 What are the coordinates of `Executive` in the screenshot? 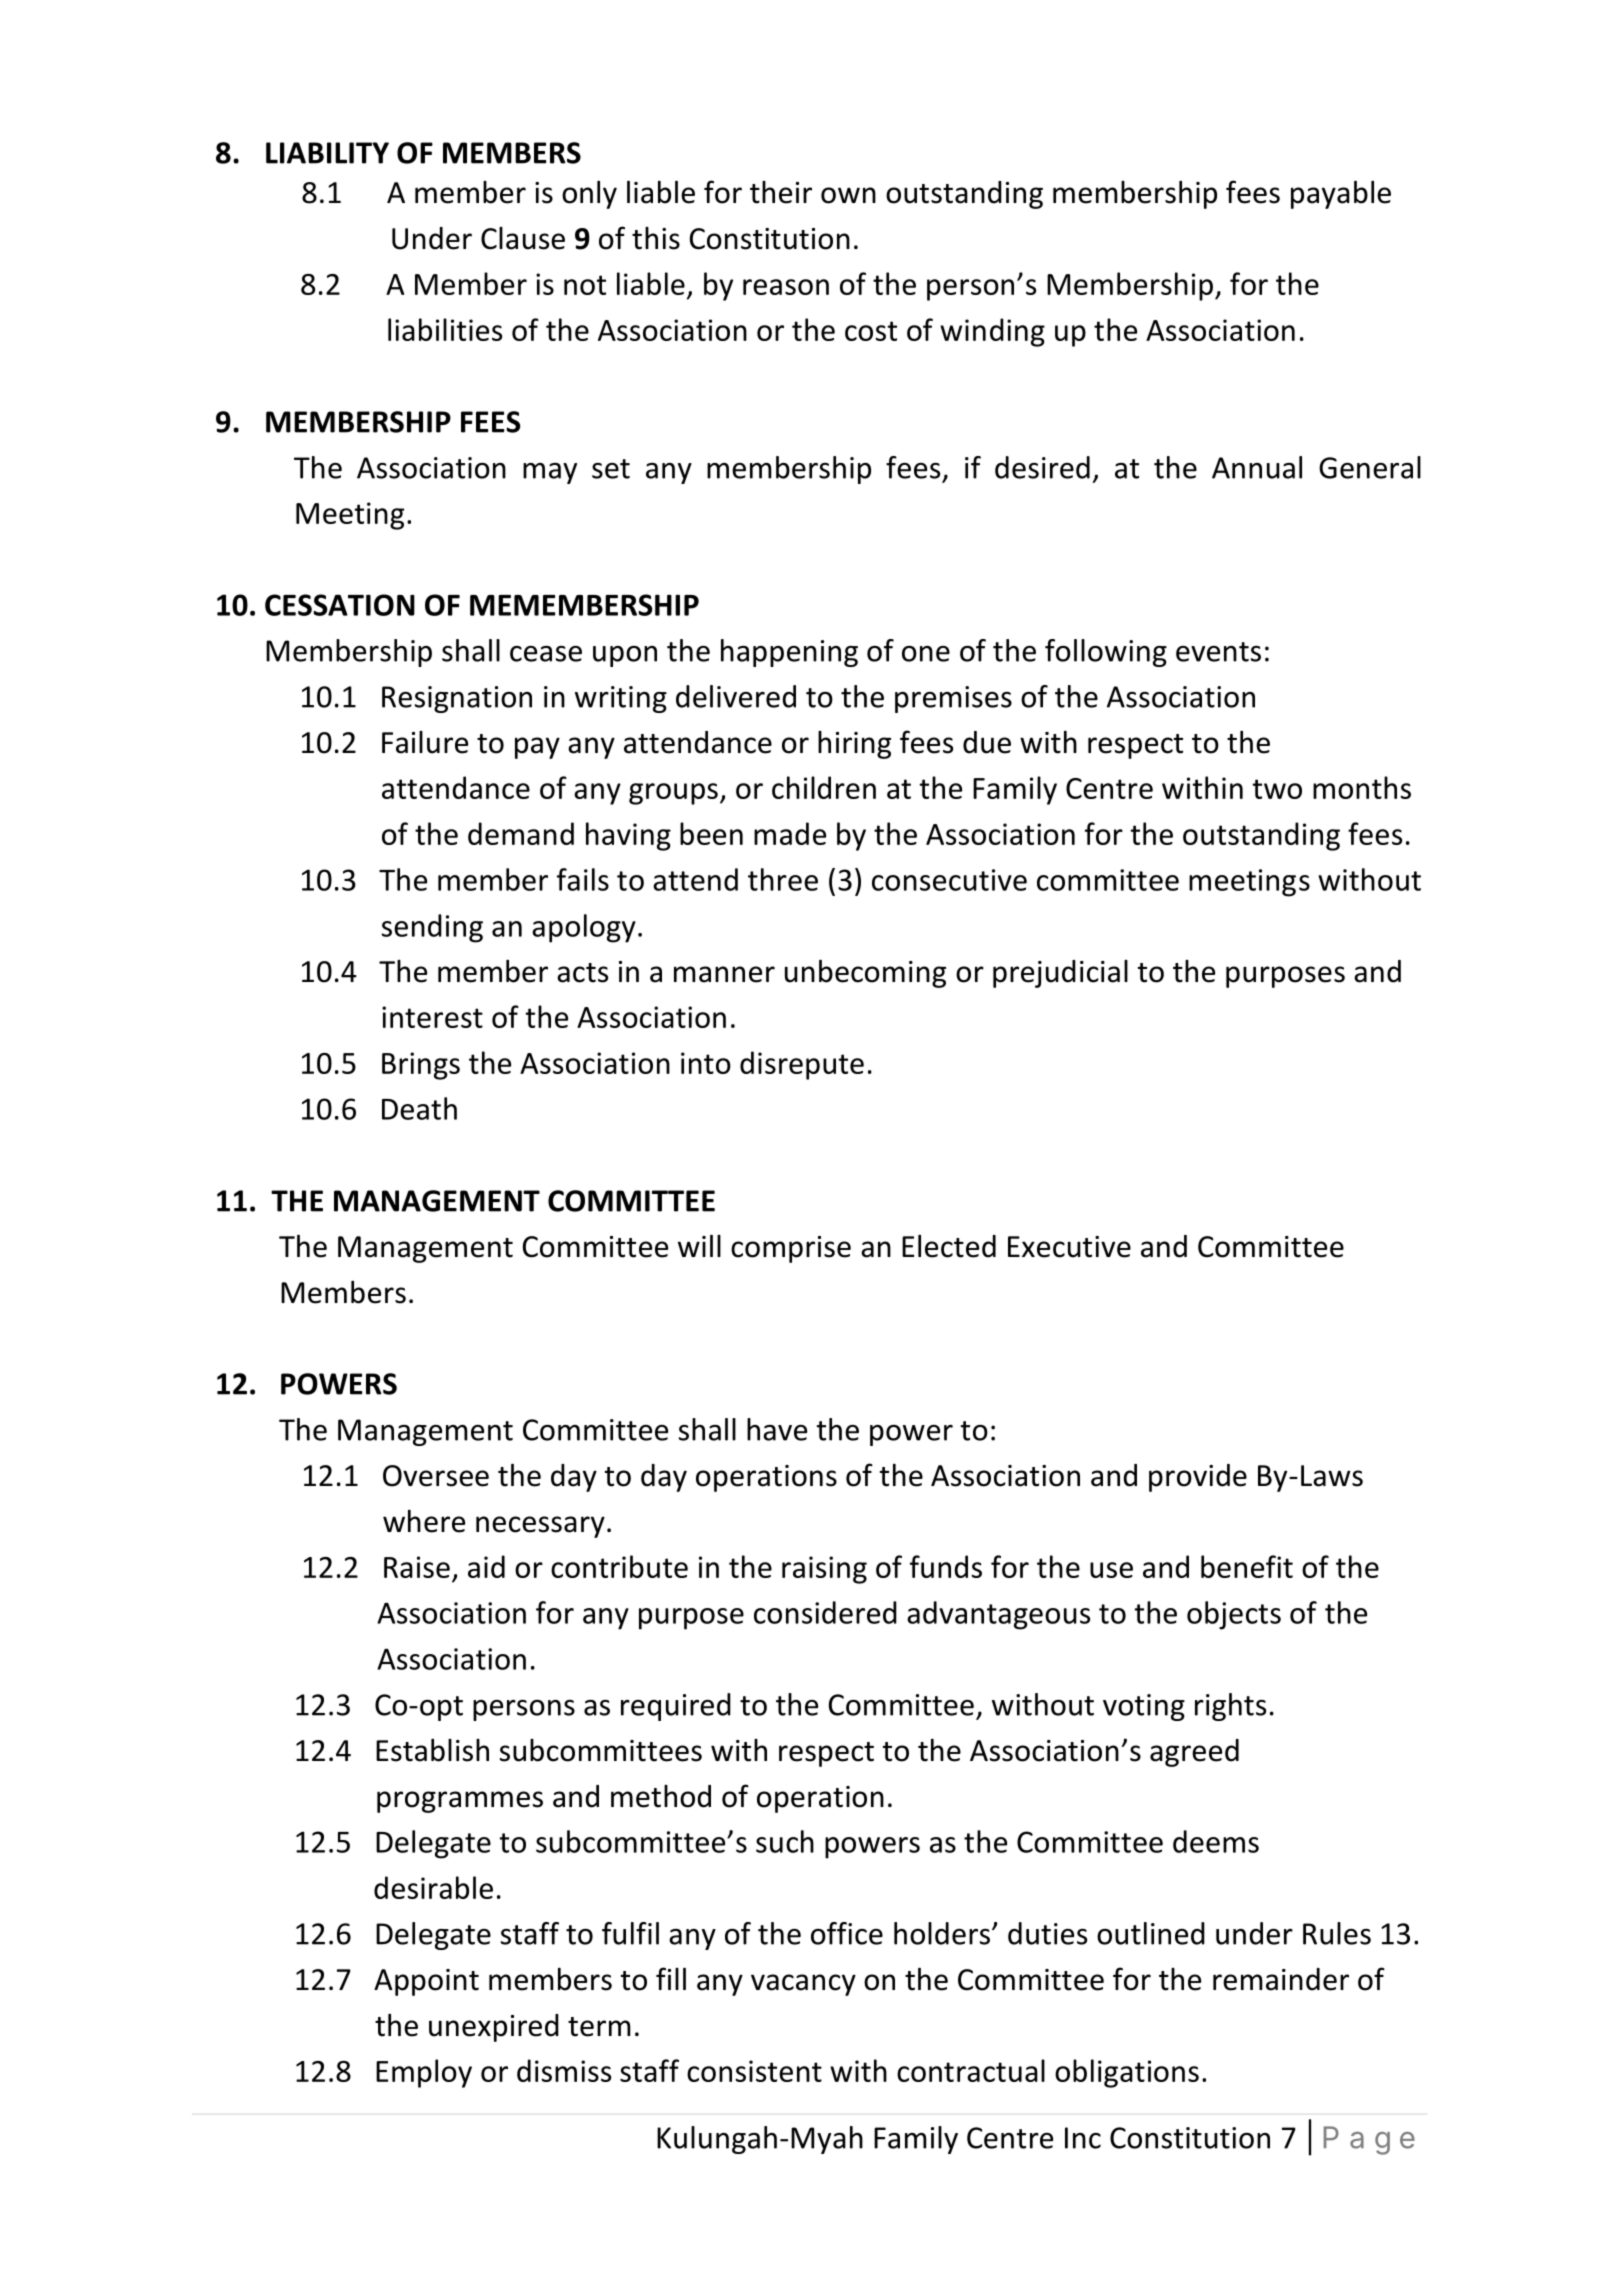 It's located at (1069, 1247).
